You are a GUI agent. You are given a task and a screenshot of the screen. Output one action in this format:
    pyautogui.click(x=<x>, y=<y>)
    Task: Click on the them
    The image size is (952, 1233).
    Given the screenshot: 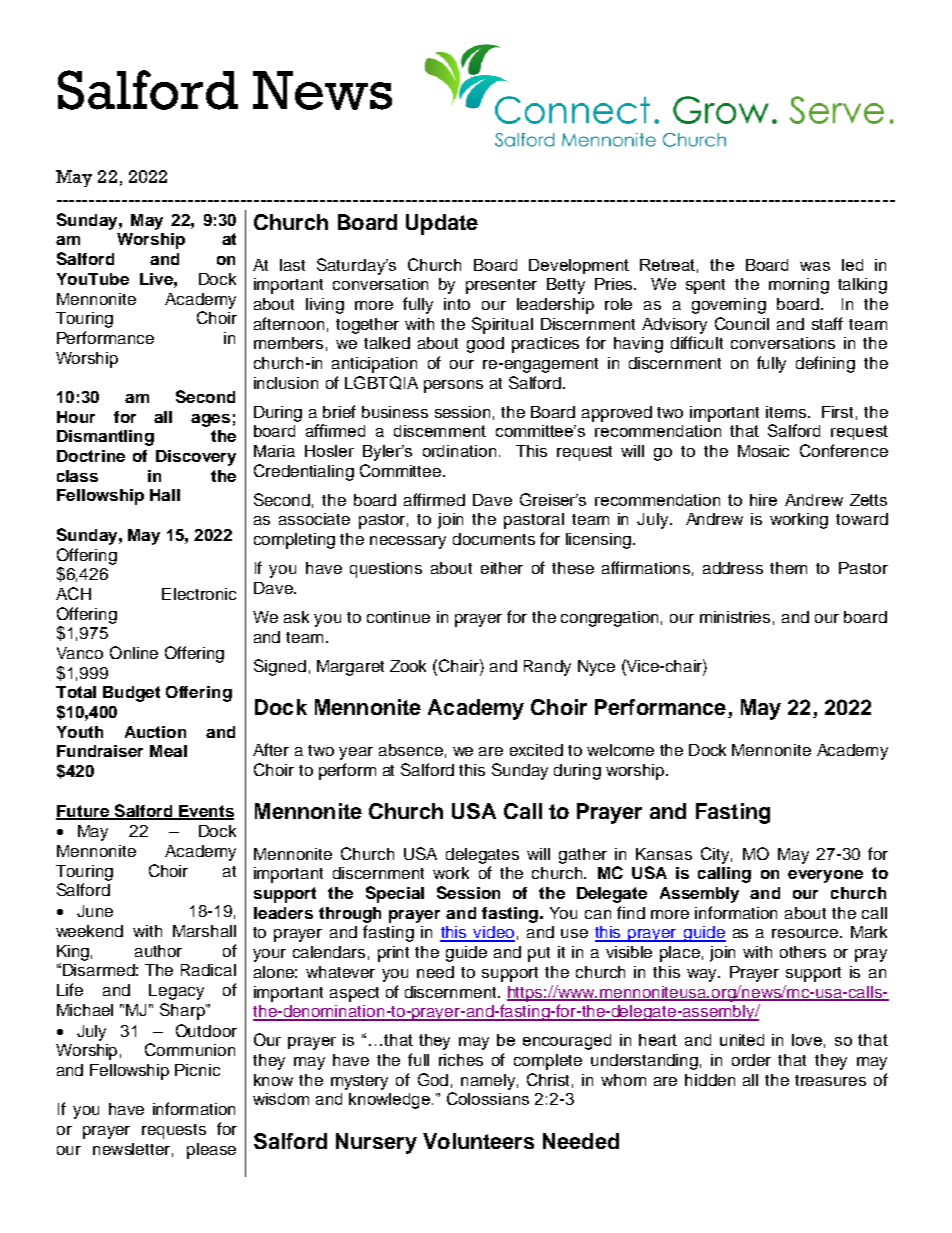 What is the action you would take?
    pyautogui.click(x=788, y=568)
